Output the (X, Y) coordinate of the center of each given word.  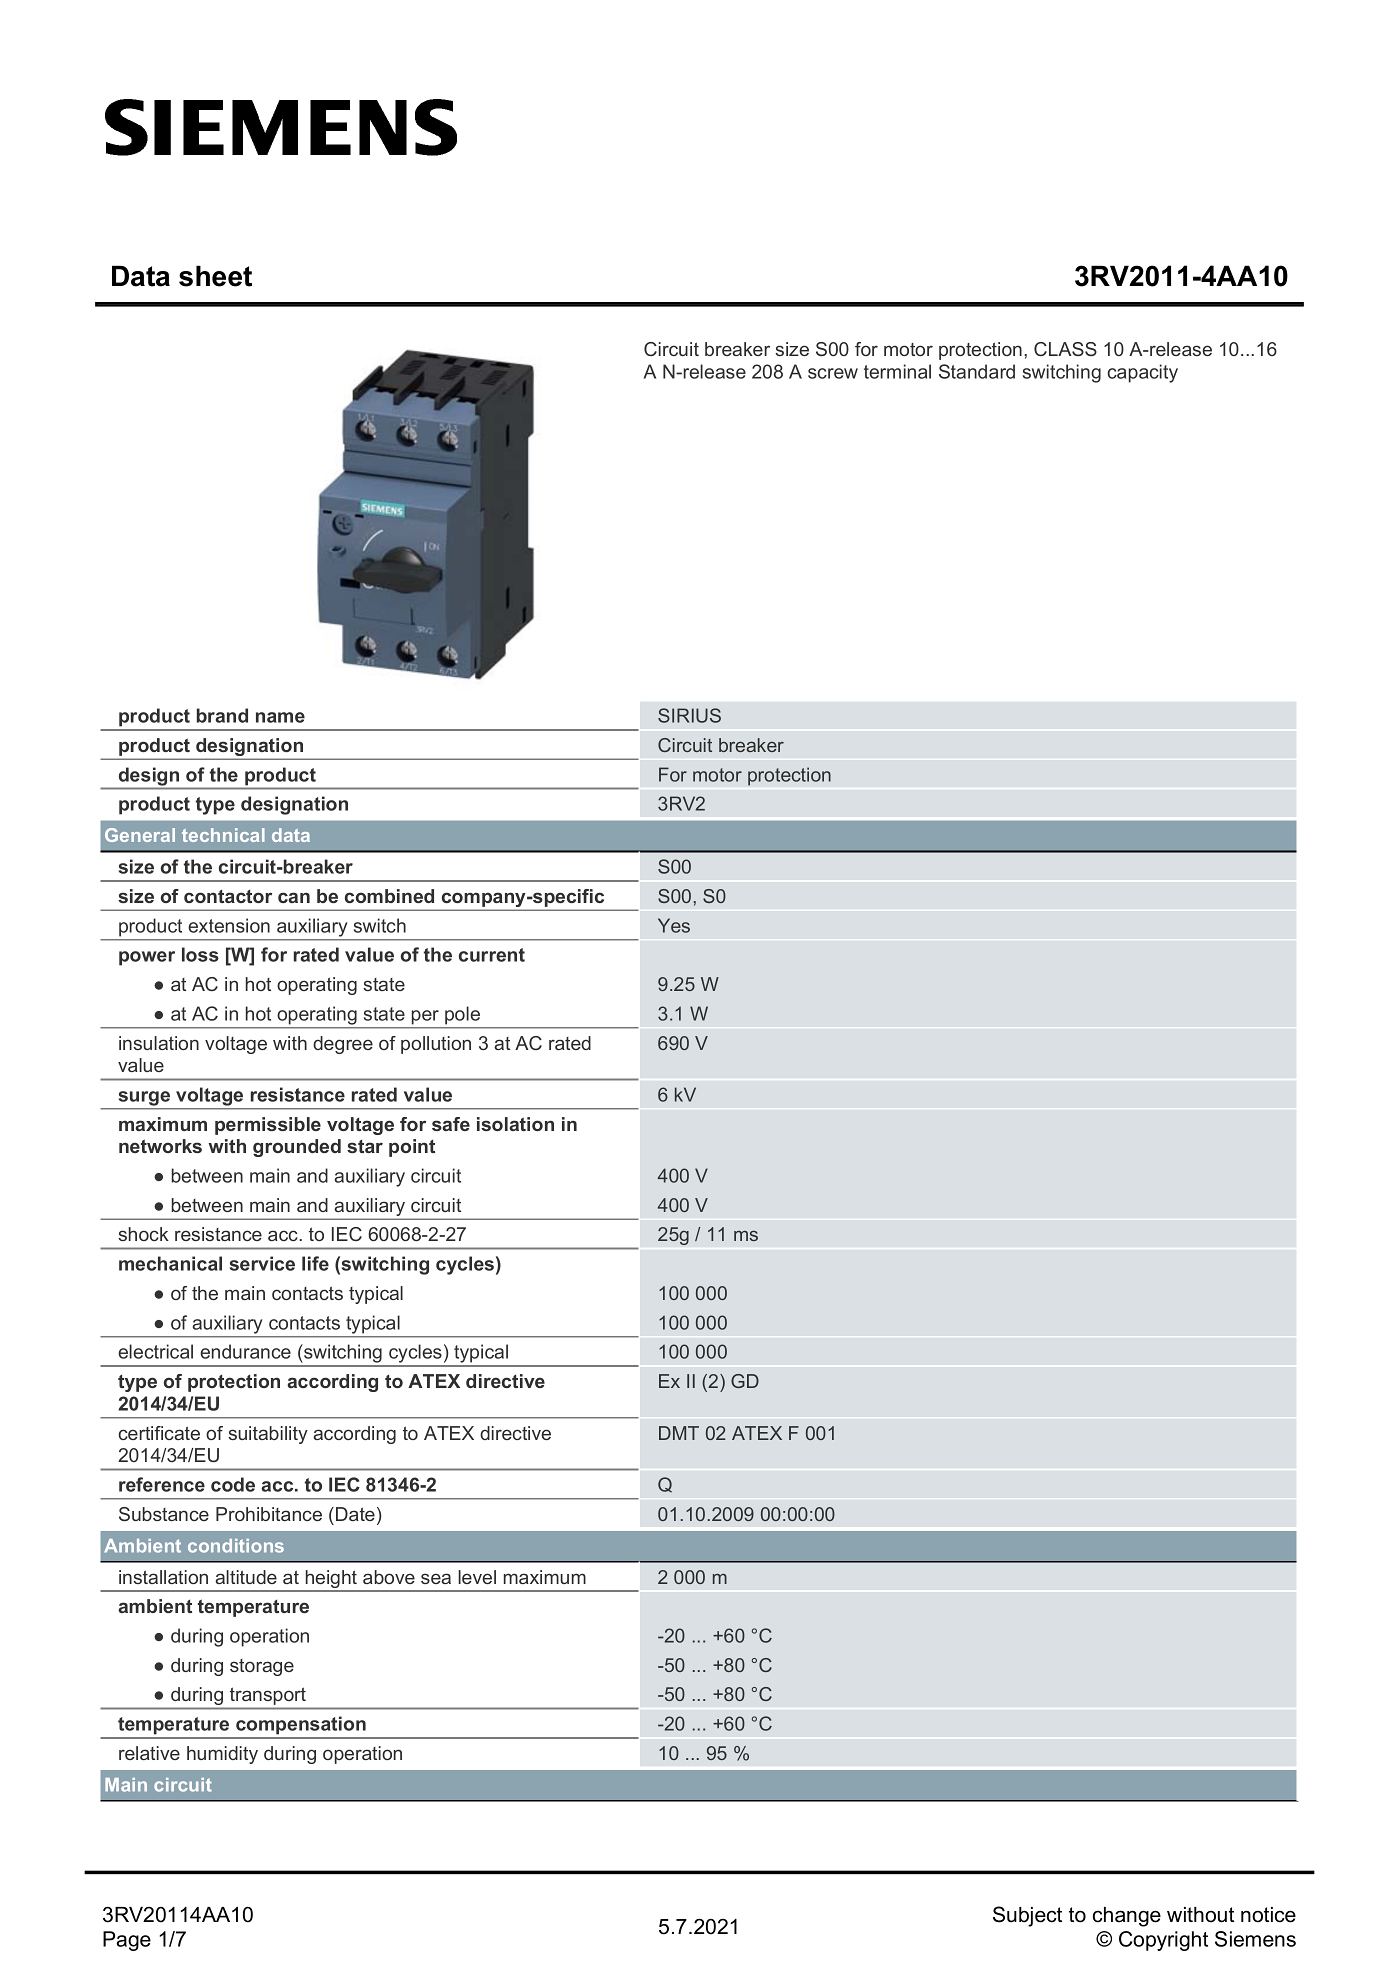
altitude (246, 1577)
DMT (679, 1433)
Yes (674, 925)
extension (229, 925)
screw (833, 373)
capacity (1143, 373)
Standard (977, 371)
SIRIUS (689, 715)
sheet (215, 276)
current (492, 955)
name (280, 717)
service (262, 1263)
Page (127, 1941)
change (1127, 1917)
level (477, 1577)
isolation (515, 1124)
